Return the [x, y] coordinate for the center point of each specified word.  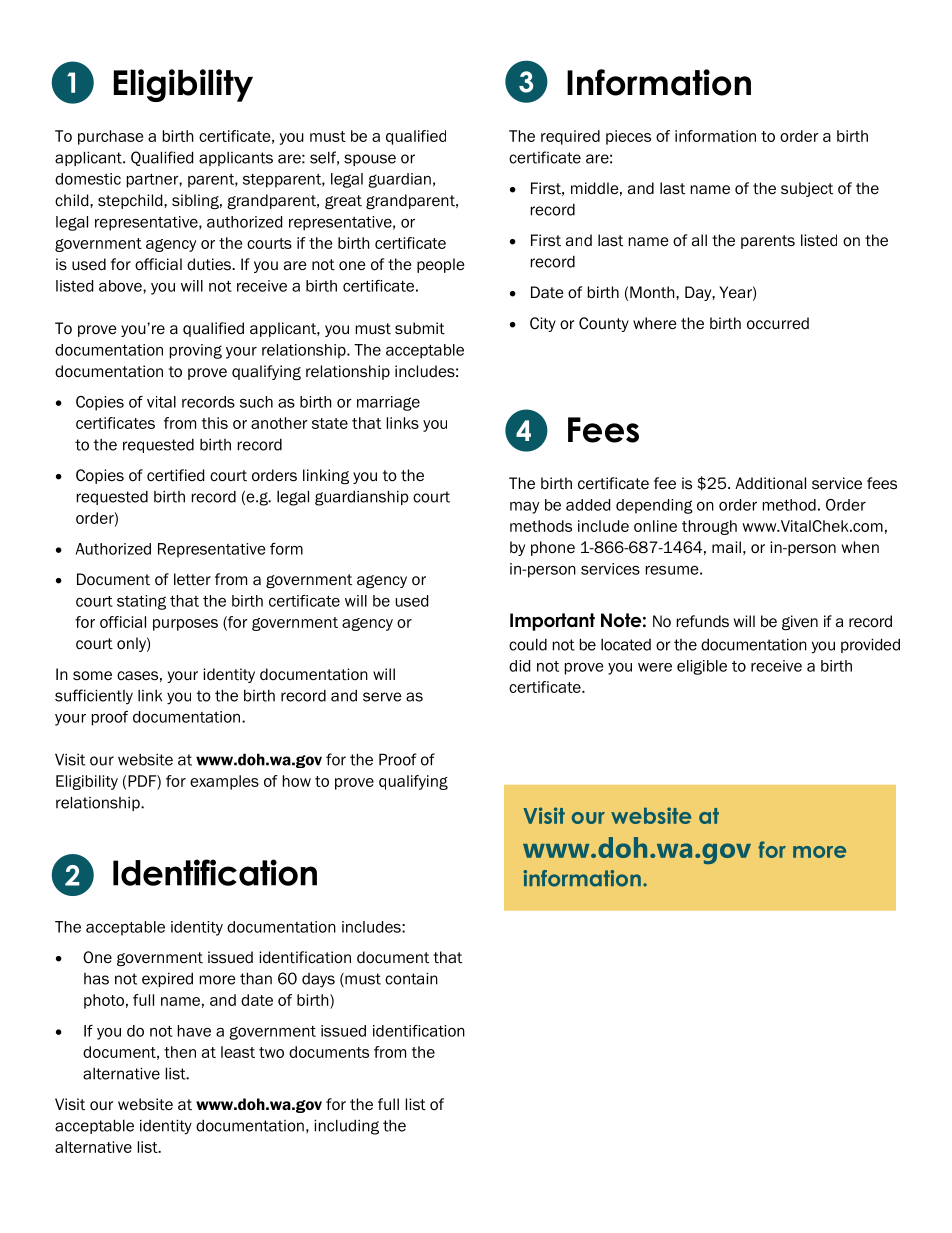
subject [807, 189]
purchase [110, 137]
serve [382, 697]
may [525, 507]
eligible [702, 667]
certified [175, 475]
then [180, 1052]
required [570, 137]
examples [224, 782]
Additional [770, 483]
